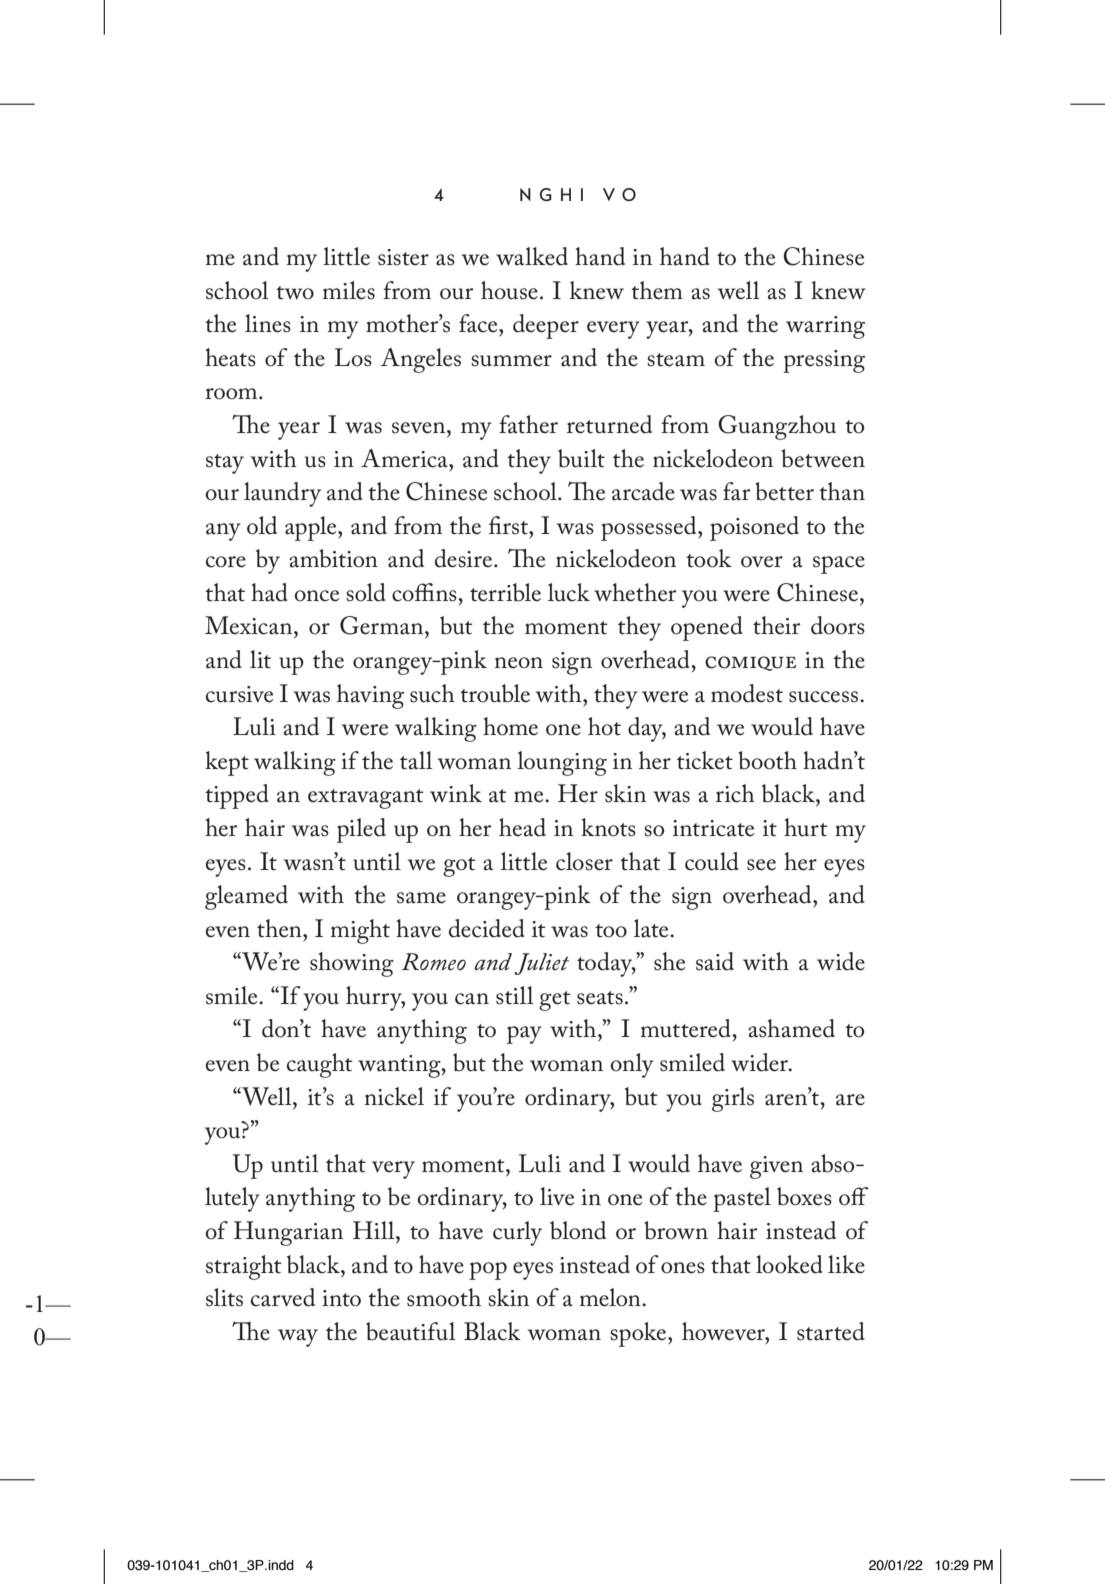  I want to click on house, so click(509, 290).
